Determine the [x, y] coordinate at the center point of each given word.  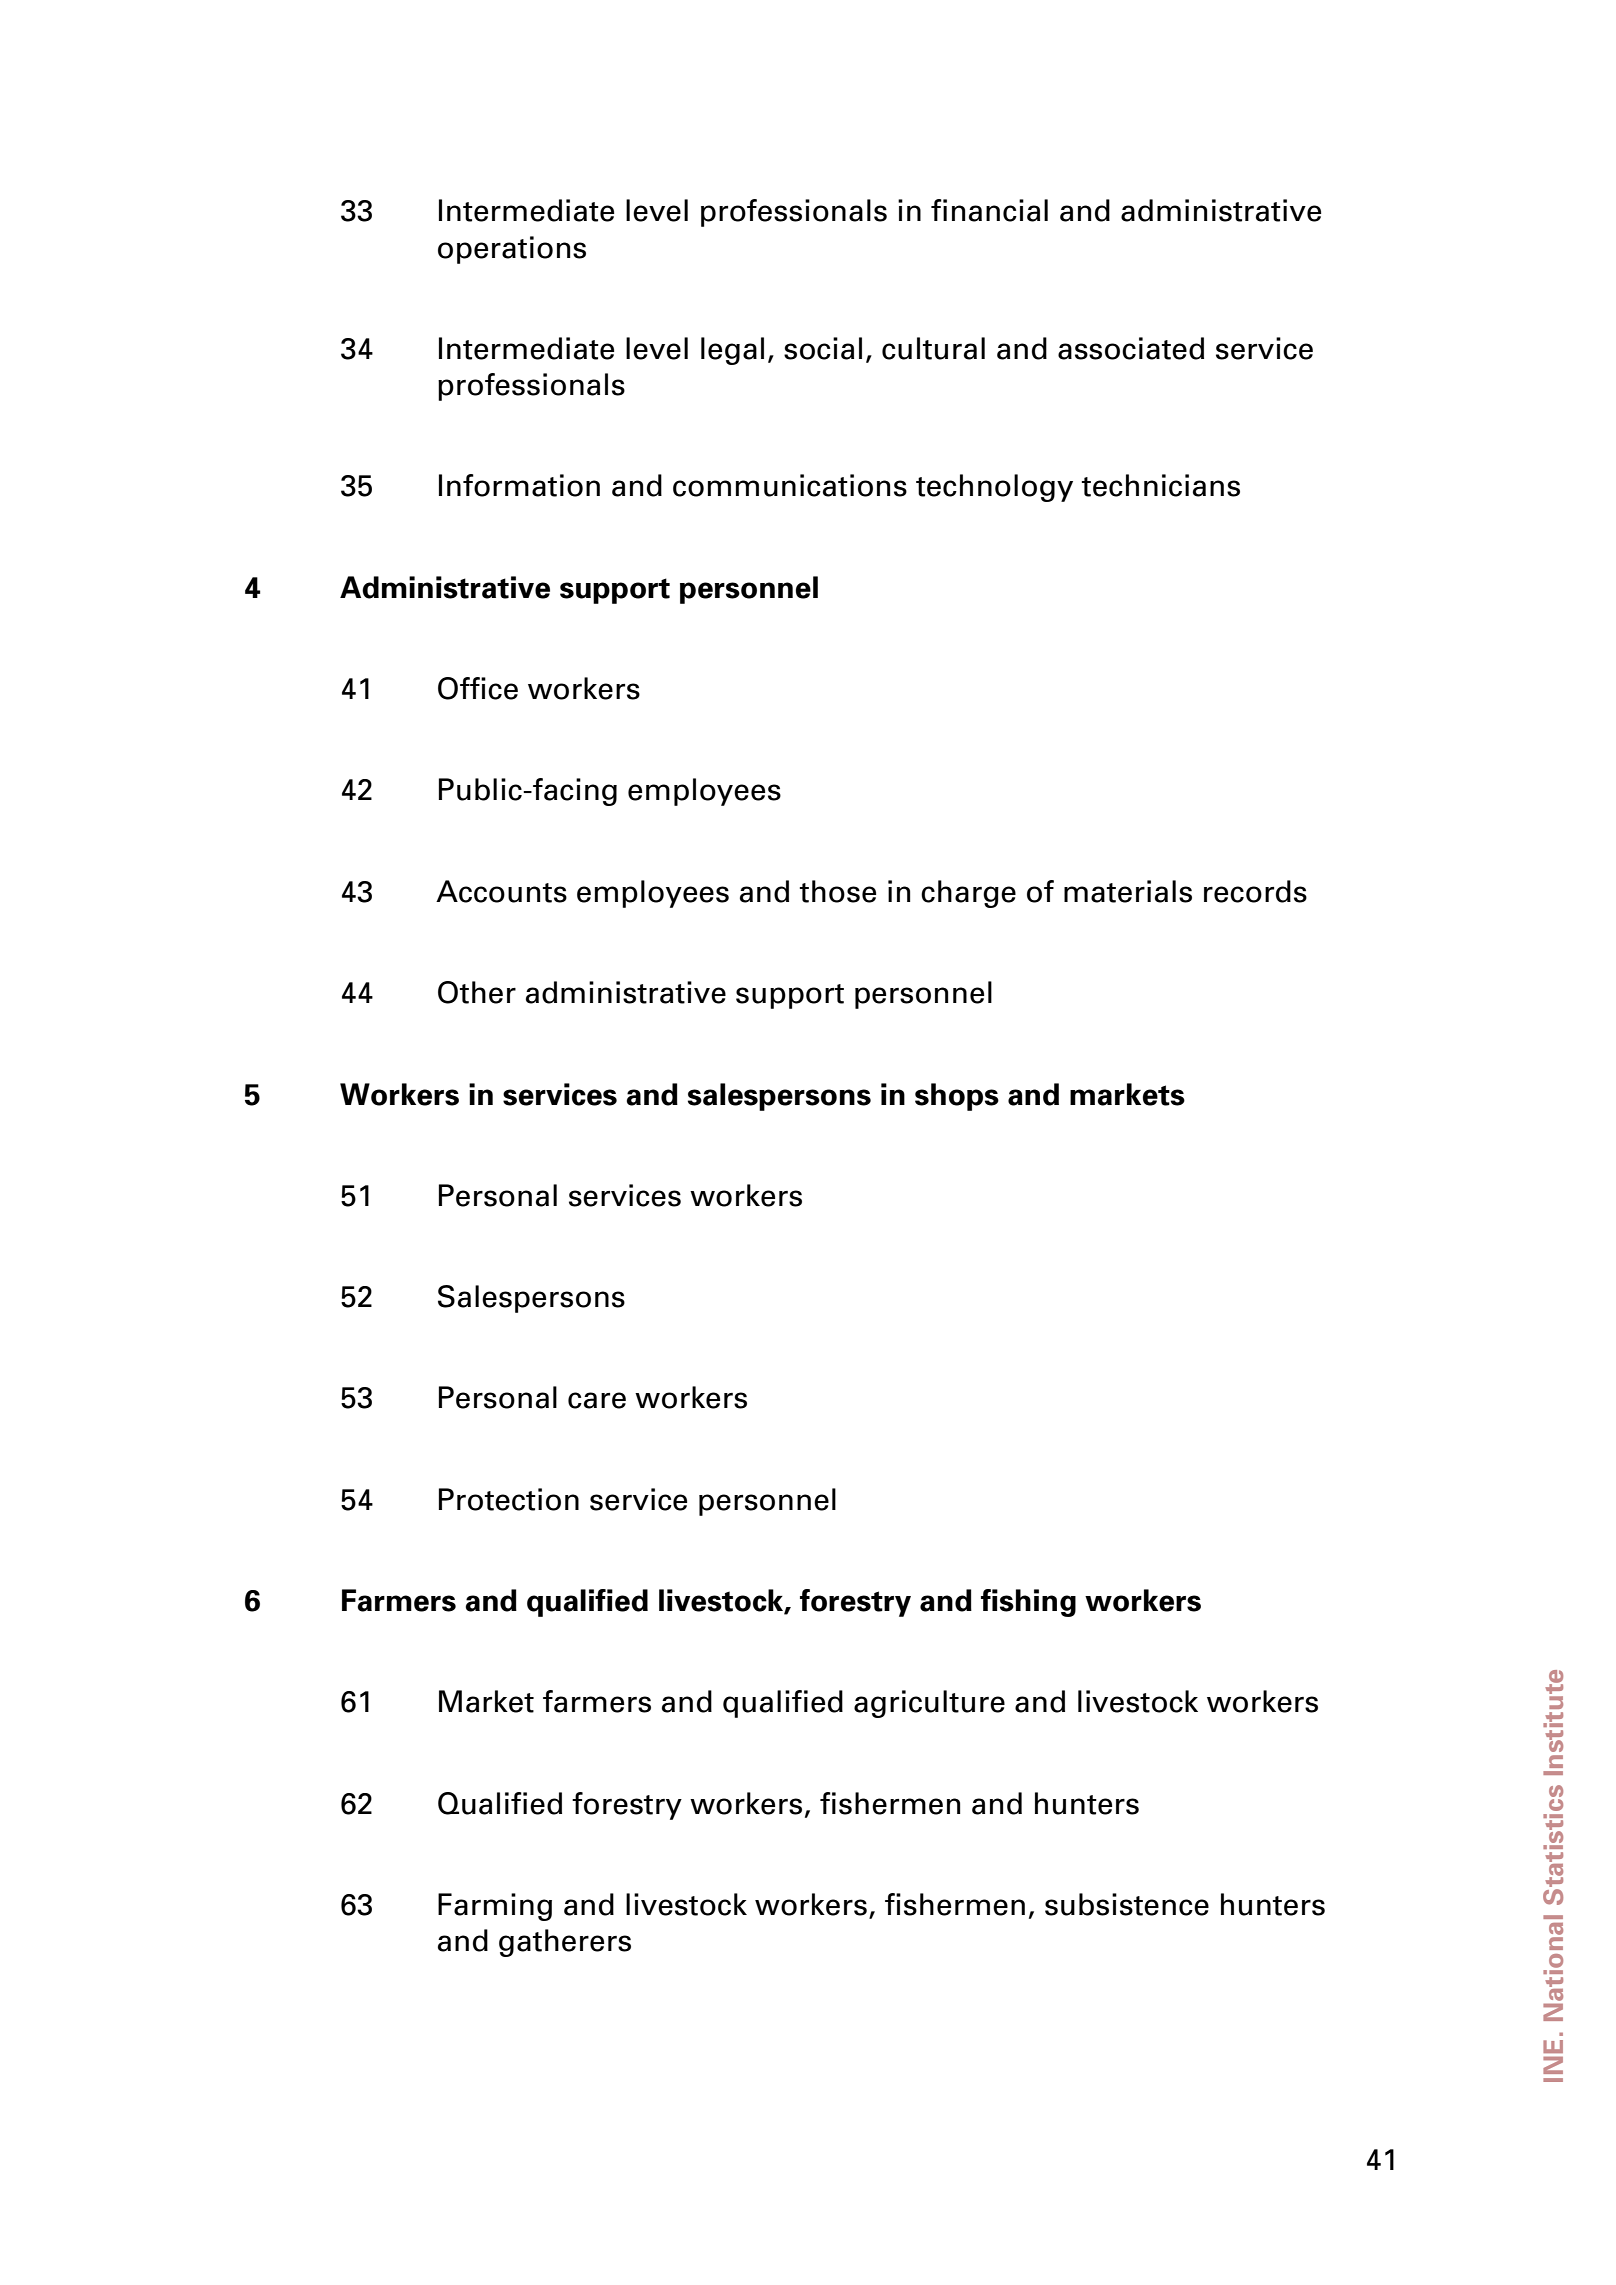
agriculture [929, 1704]
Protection [509, 1499]
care [597, 1400]
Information [519, 485]
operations [512, 250]
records [1255, 891]
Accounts [501, 891]
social [823, 348]
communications [790, 485]
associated [1131, 348]
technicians [1161, 485]
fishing [1028, 1603]
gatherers [565, 1943]
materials [1128, 891]
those [838, 891]
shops [957, 1097]
